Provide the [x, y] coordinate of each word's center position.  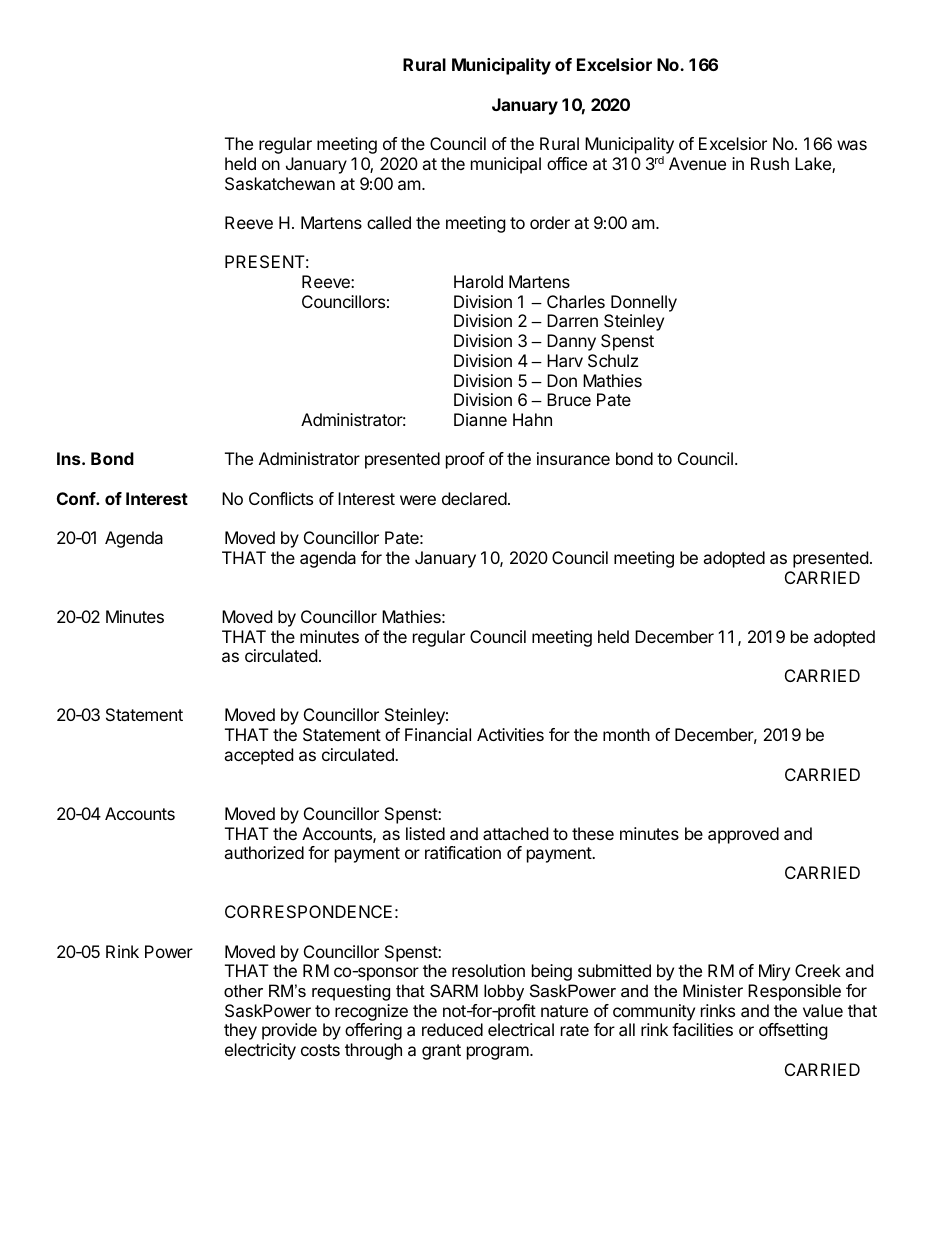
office [567, 163]
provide [289, 1031]
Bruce [569, 399]
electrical [521, 1029]
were [418, 500]
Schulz [613, 360]
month [626, 734]
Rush [770, 163]
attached [515, 833]
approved [743, 835]
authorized [264, 852]
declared [474, 498]
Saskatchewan [280, 183]
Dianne [480, 419]
